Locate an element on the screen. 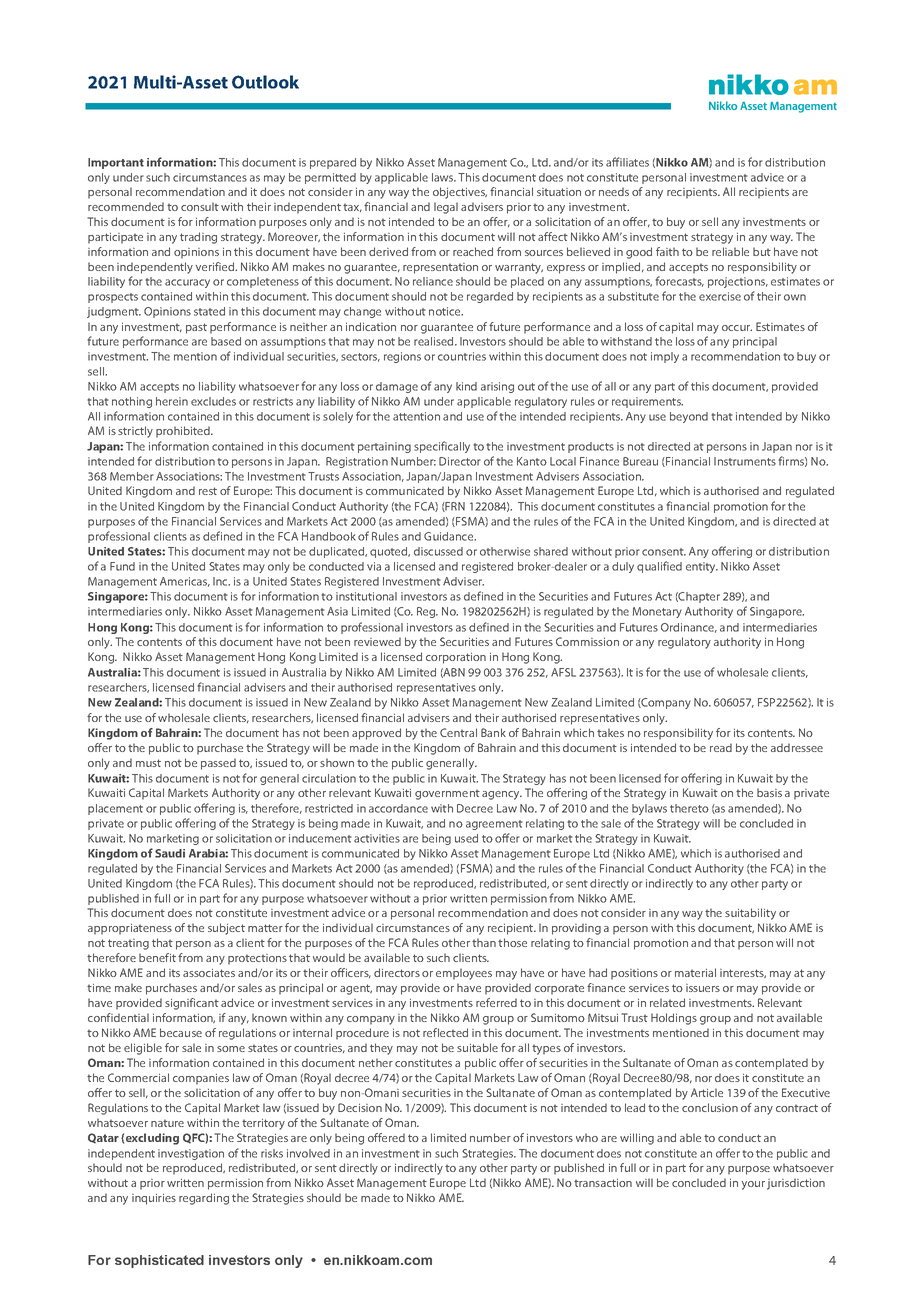  affiliates is located at coordinates (627, 162).
